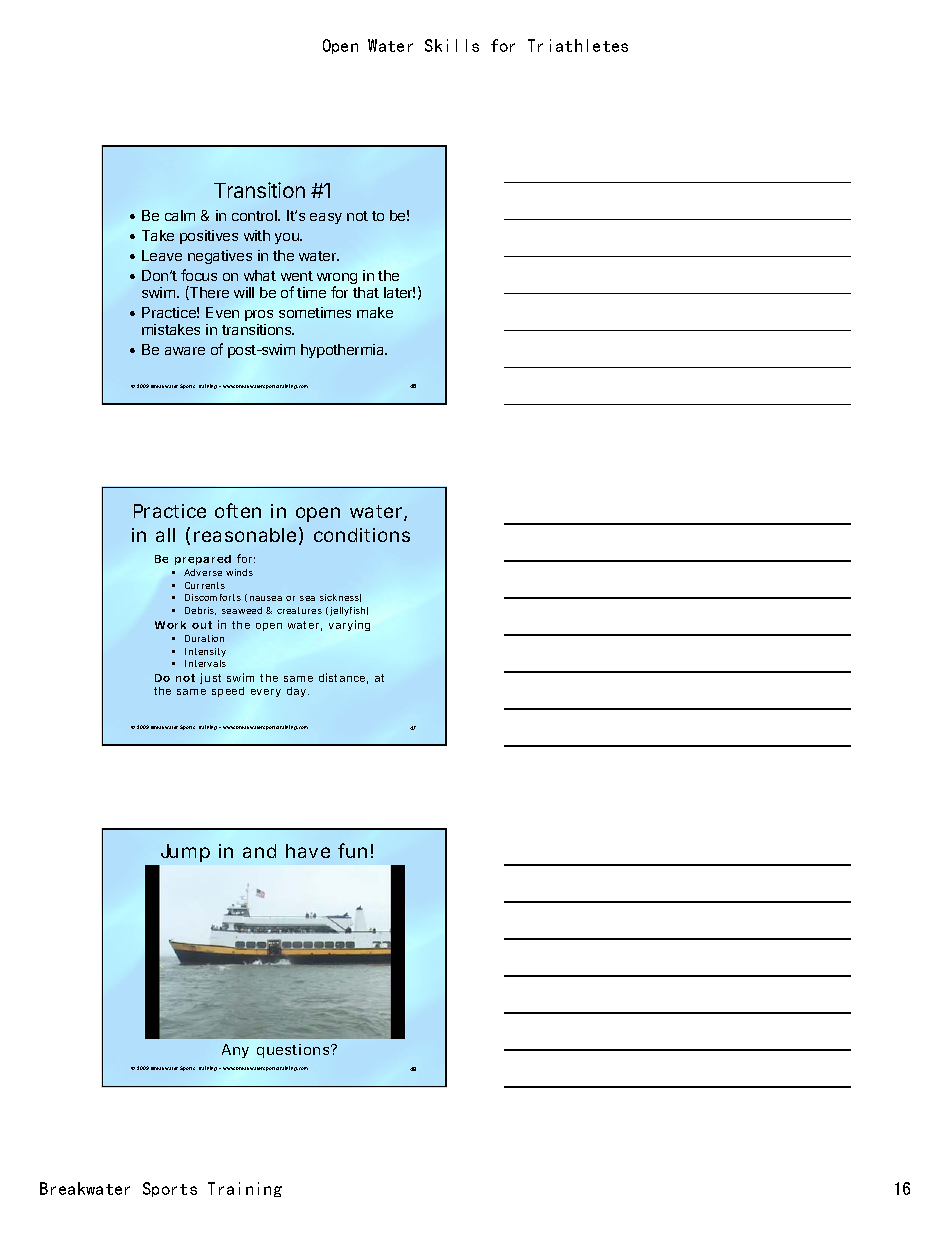 The image size is (952, 1233). What do you see at coordinates (294, 1051) in the document?
I see `questions` at bounding box center [294, 1051].
